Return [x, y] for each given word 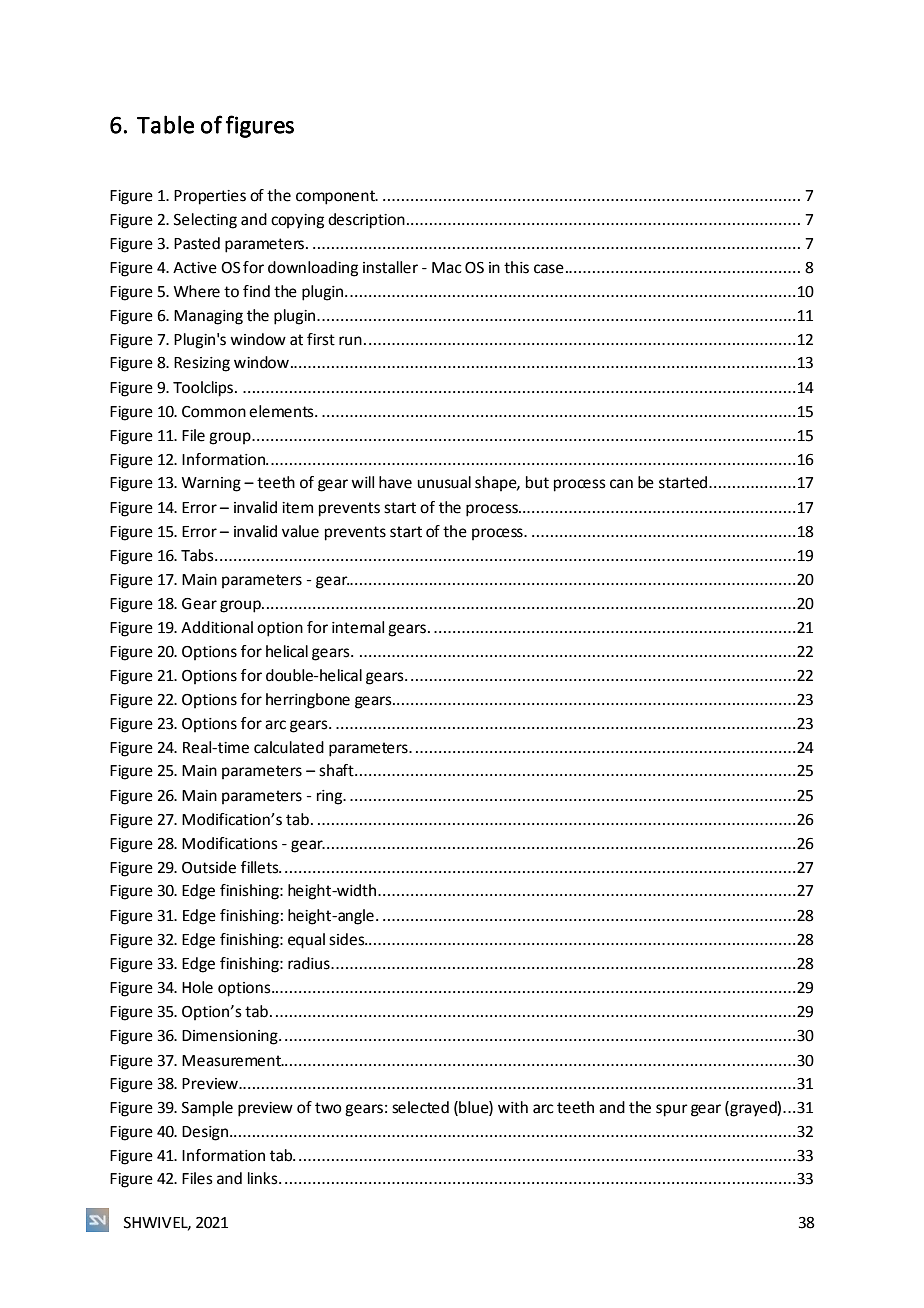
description [366, 221]
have [395, 482]
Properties [210, 197]
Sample [207, 1109]
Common [214, 412]
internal [358, 627]
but [537, 482]
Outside [209, 867]
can [621, 484]
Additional [217, 627]
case [549, 269]
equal [306, 941]
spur [672, 1110]
